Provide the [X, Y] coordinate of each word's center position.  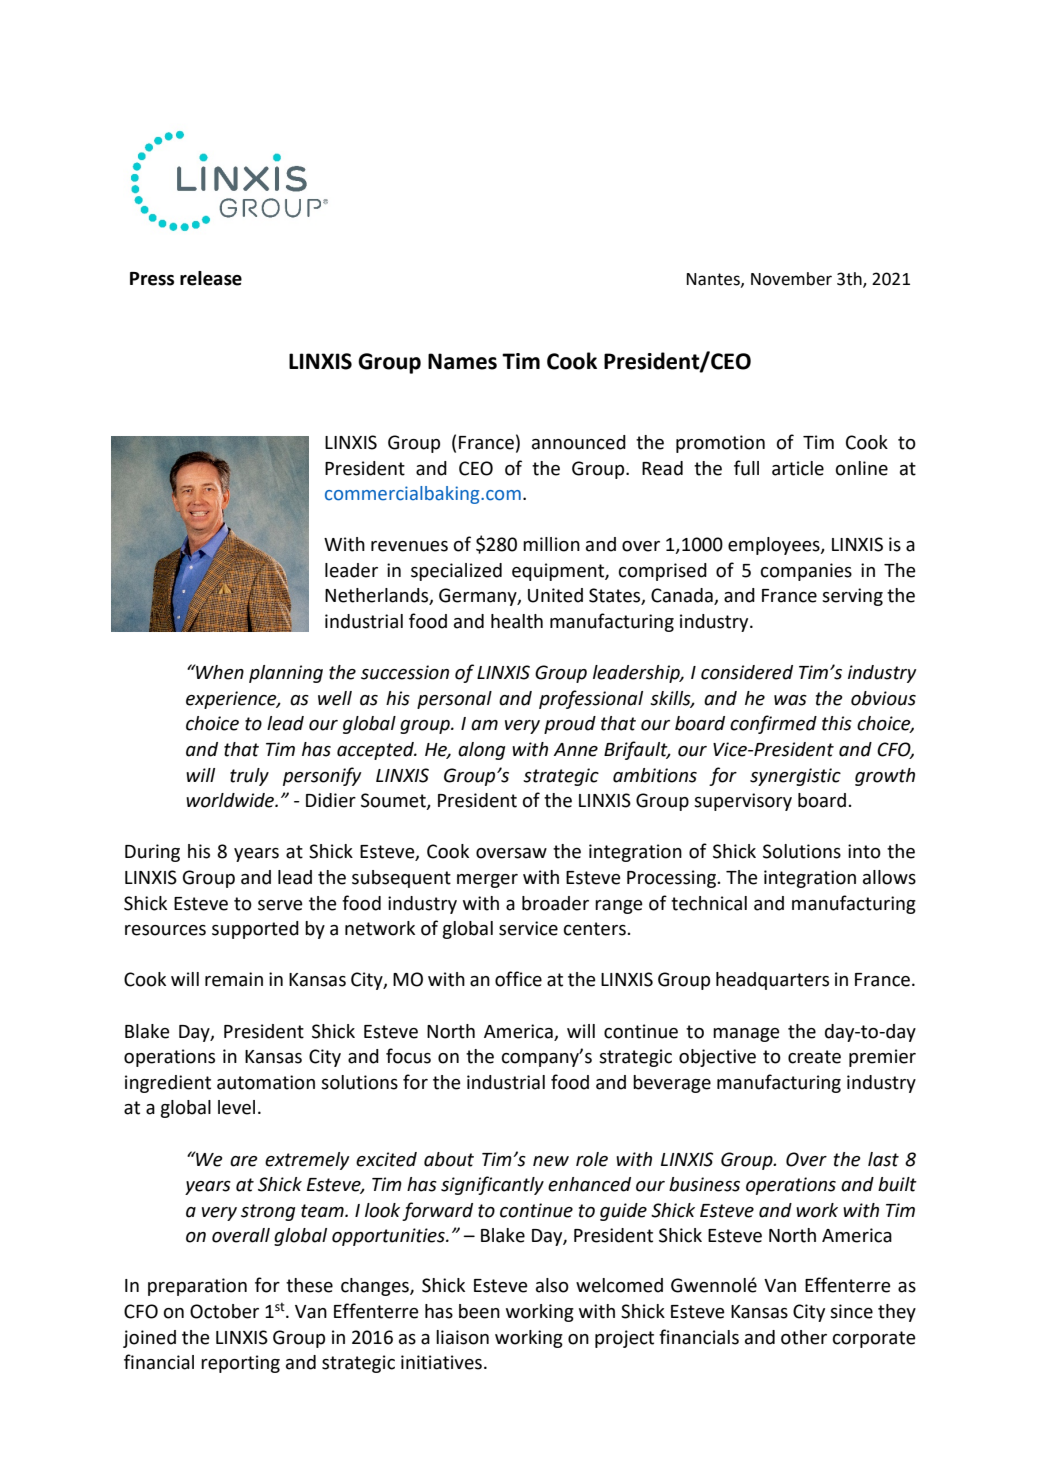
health [517, 621]
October [224, 1311]
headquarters [772, 981]
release [211, 278]
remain [234, 979]
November [791, 279]
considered [747, 672]
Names [462, 361]
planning [286, 674]
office [518, 979]
